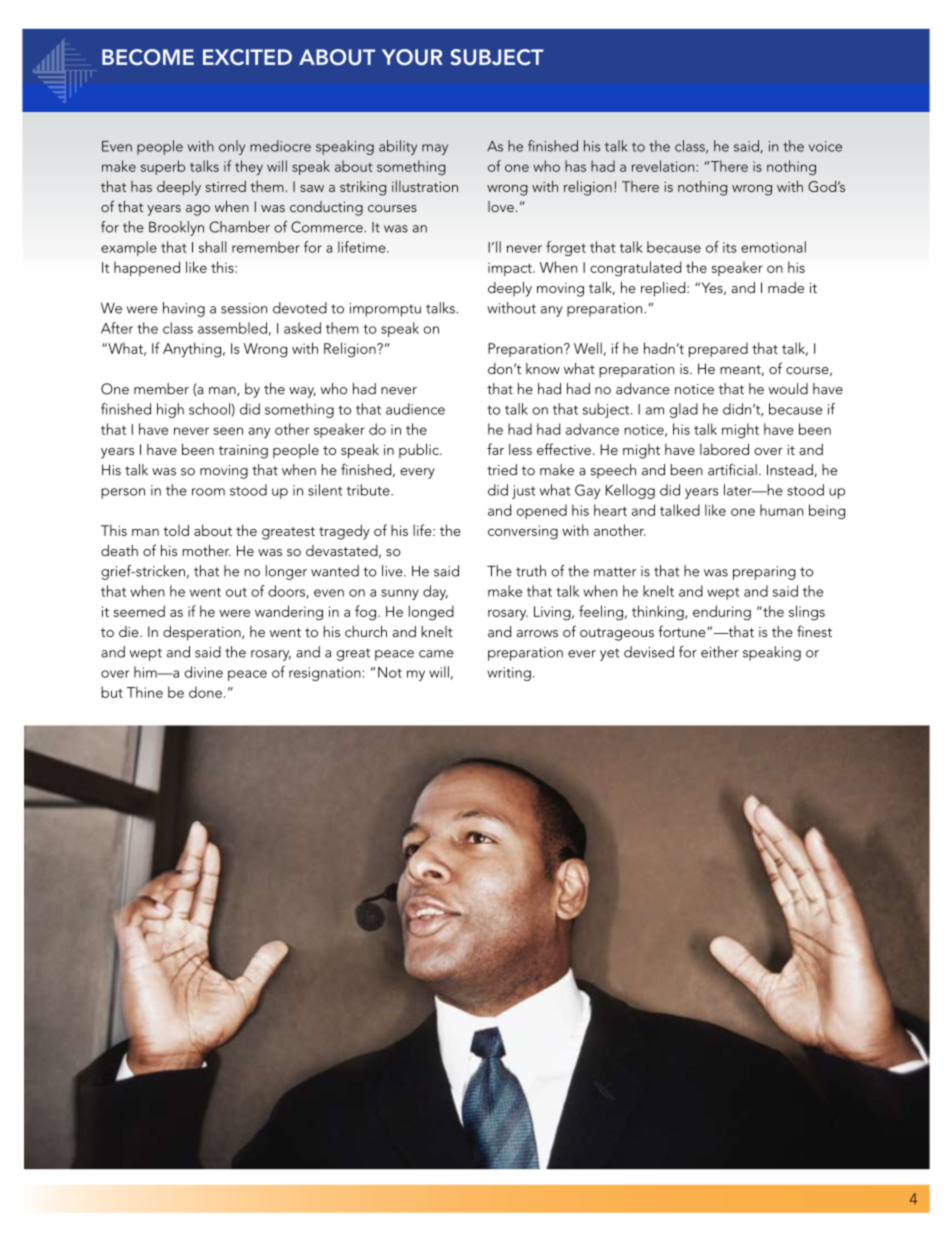 The width and height of the page is (952, 1233). Describe the element at coordinates (543, 368) in the page. I see `know` at that location.
